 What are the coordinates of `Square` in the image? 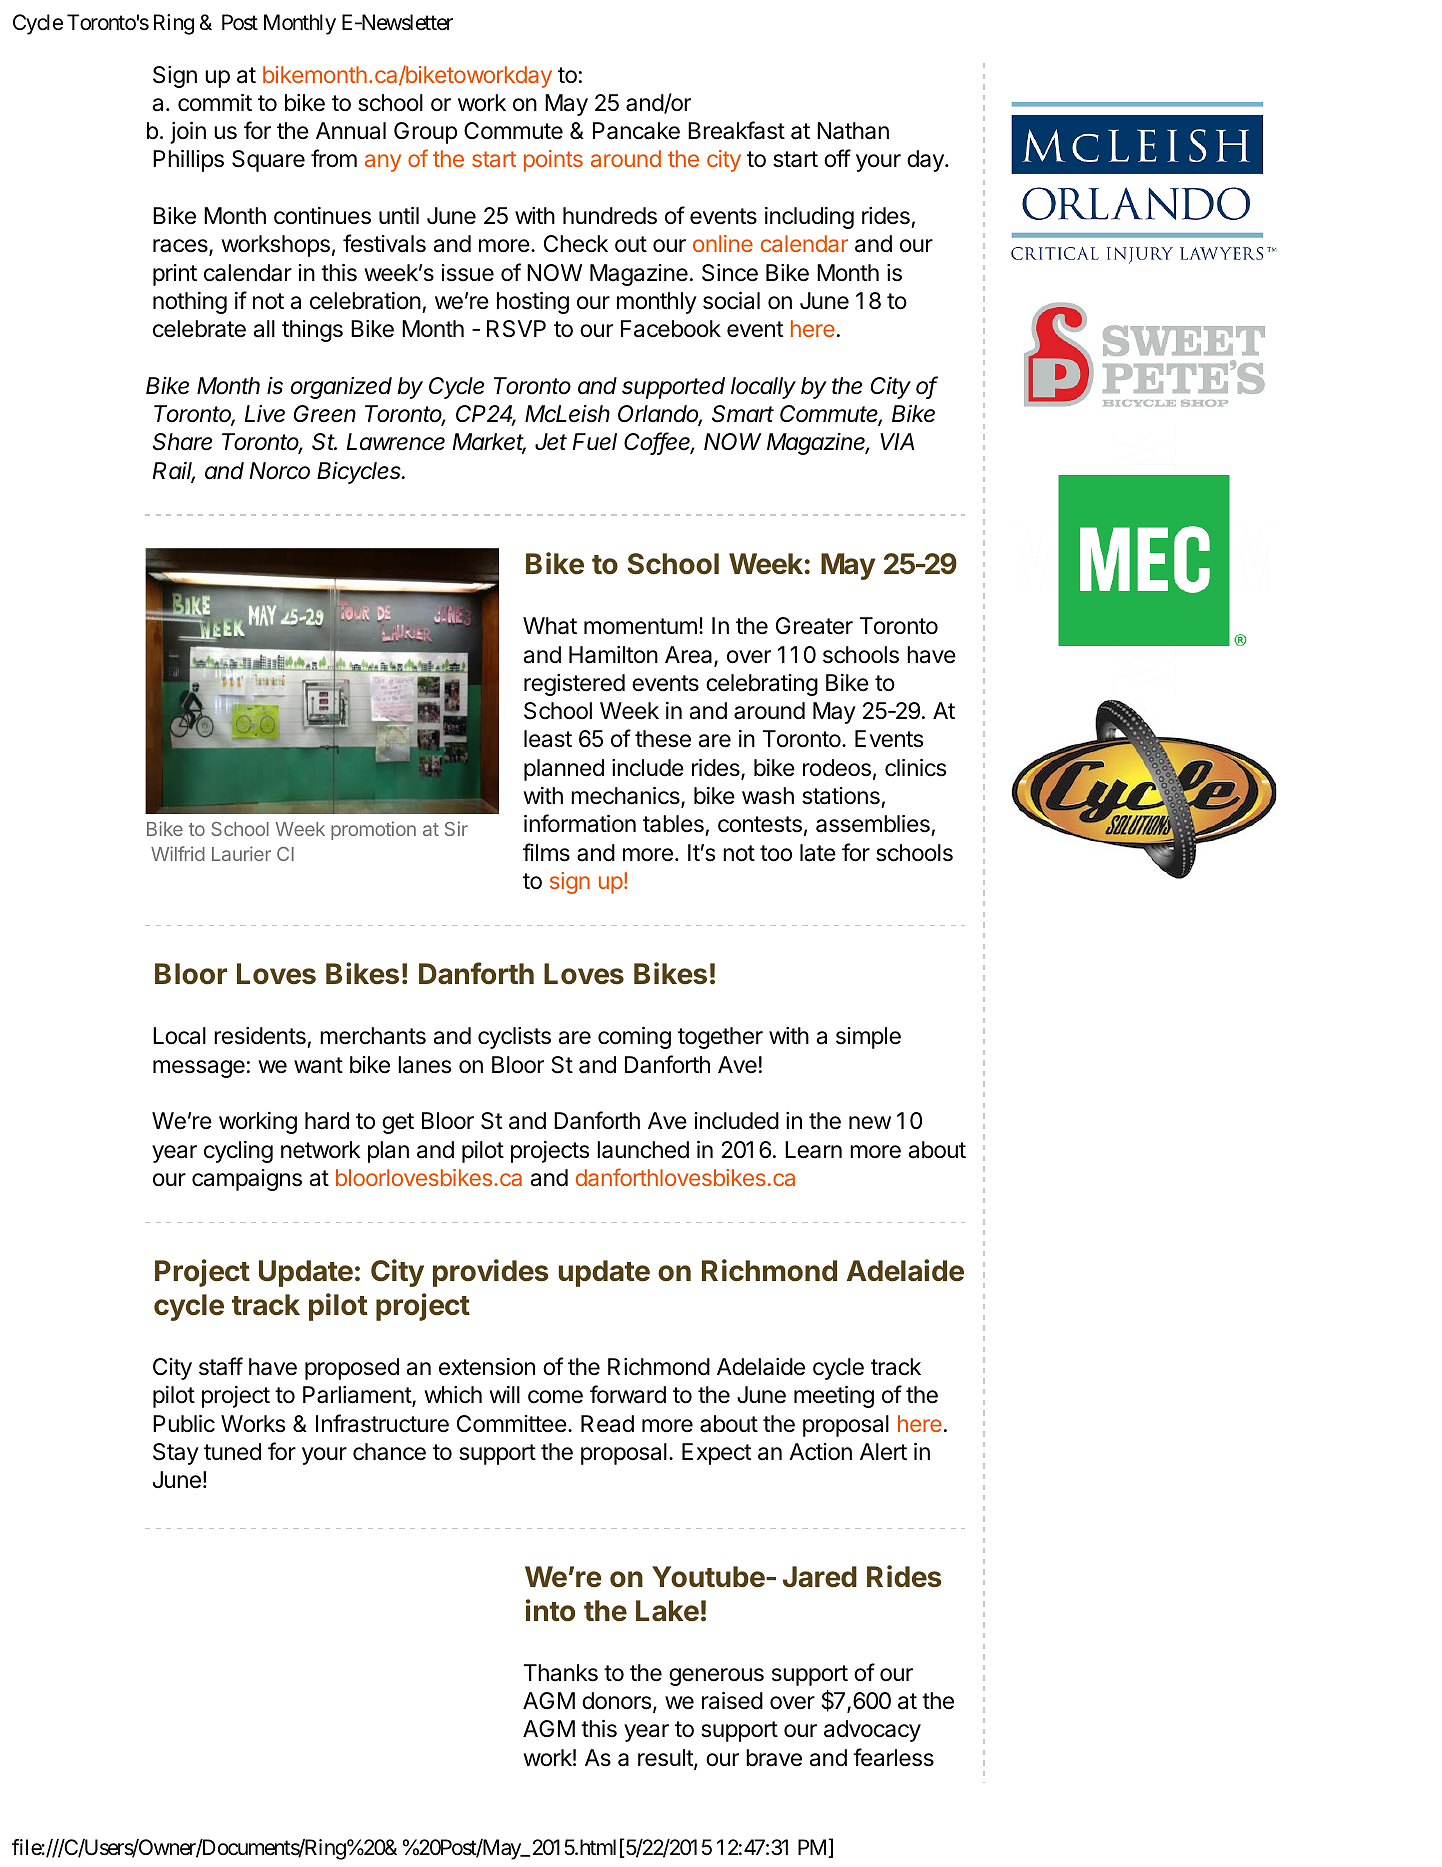 It's located at (268, 161).
